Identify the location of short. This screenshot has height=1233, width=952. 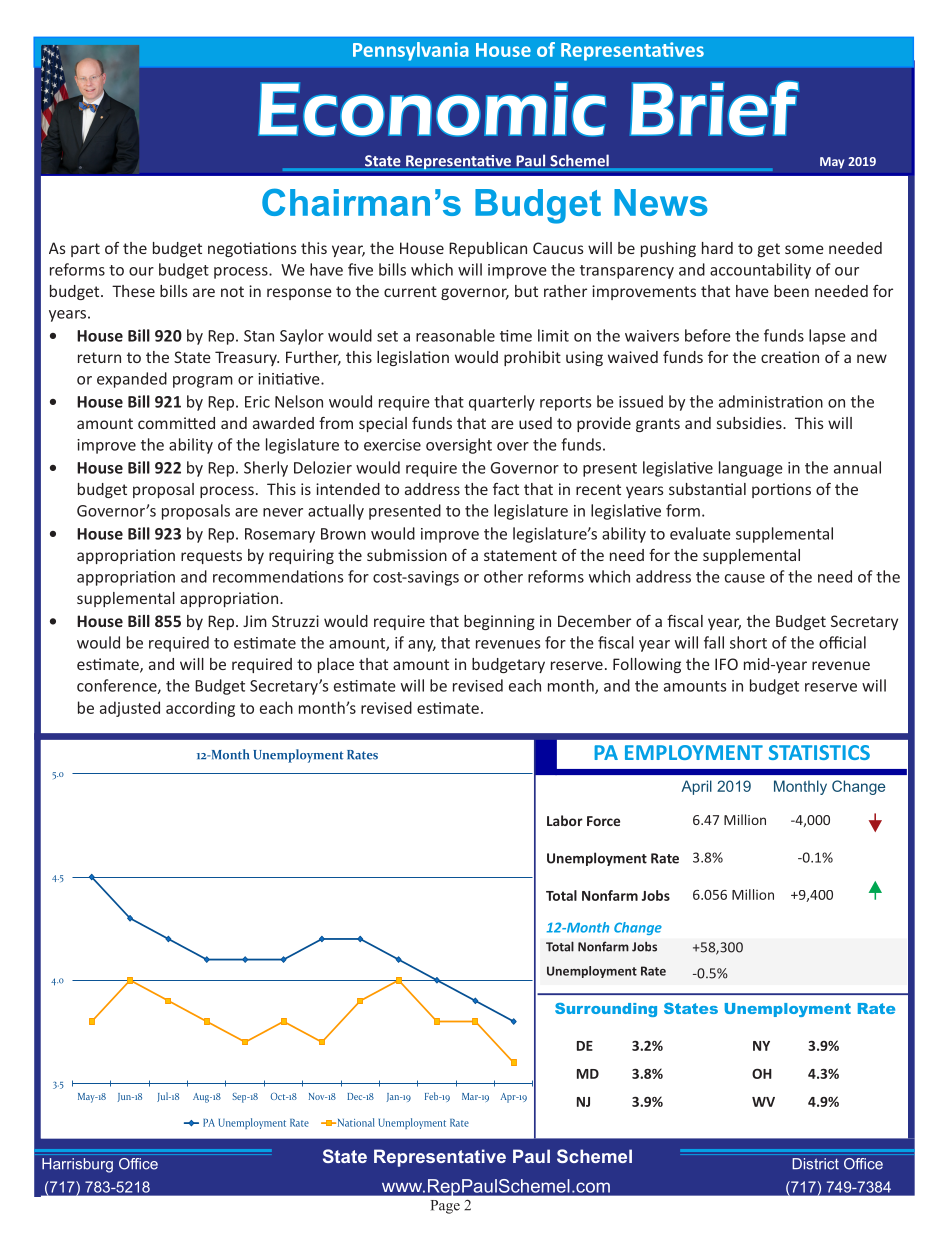
(748, 642).
